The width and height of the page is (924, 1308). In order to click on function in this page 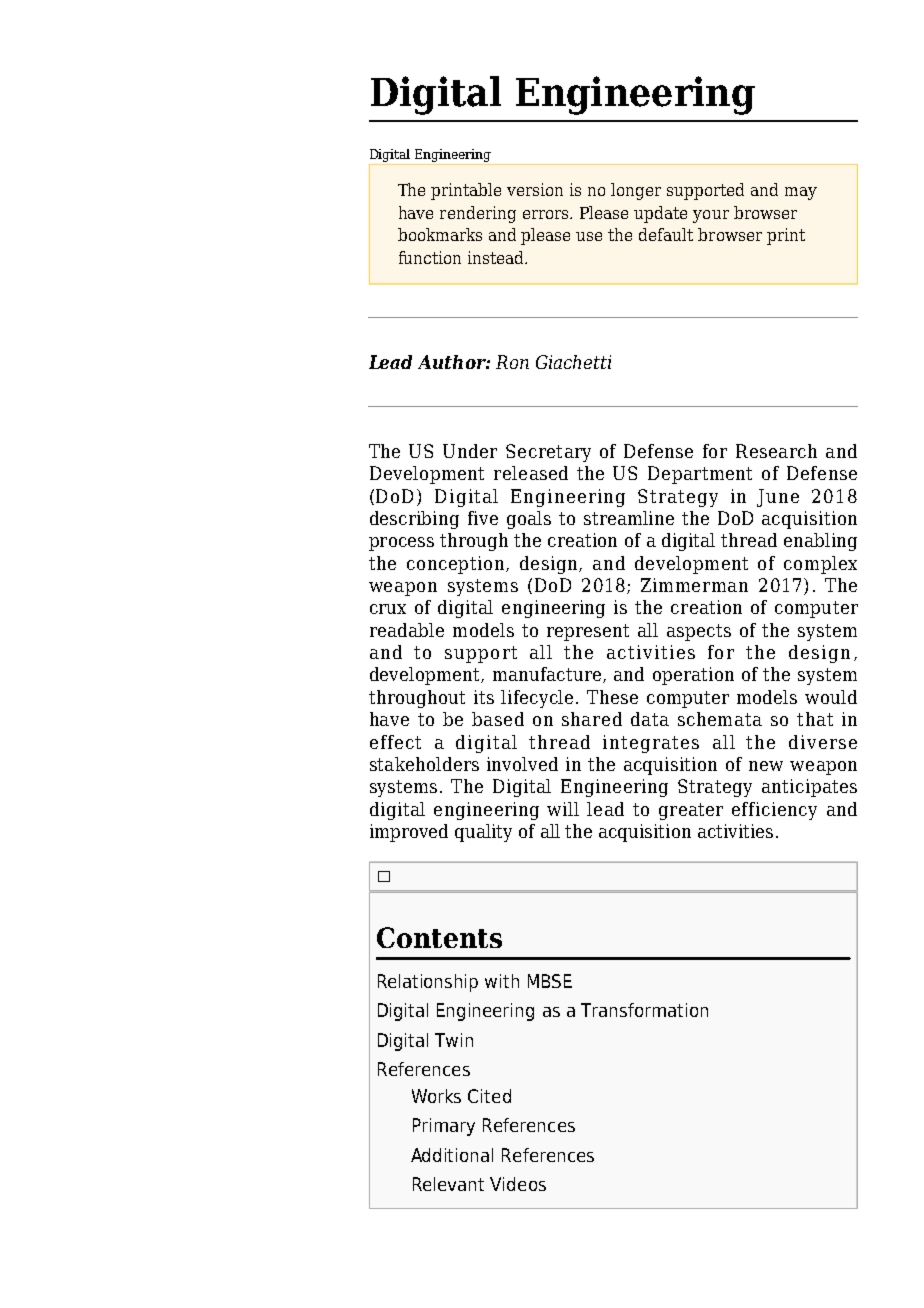, I will do `click(430, 257)`.
